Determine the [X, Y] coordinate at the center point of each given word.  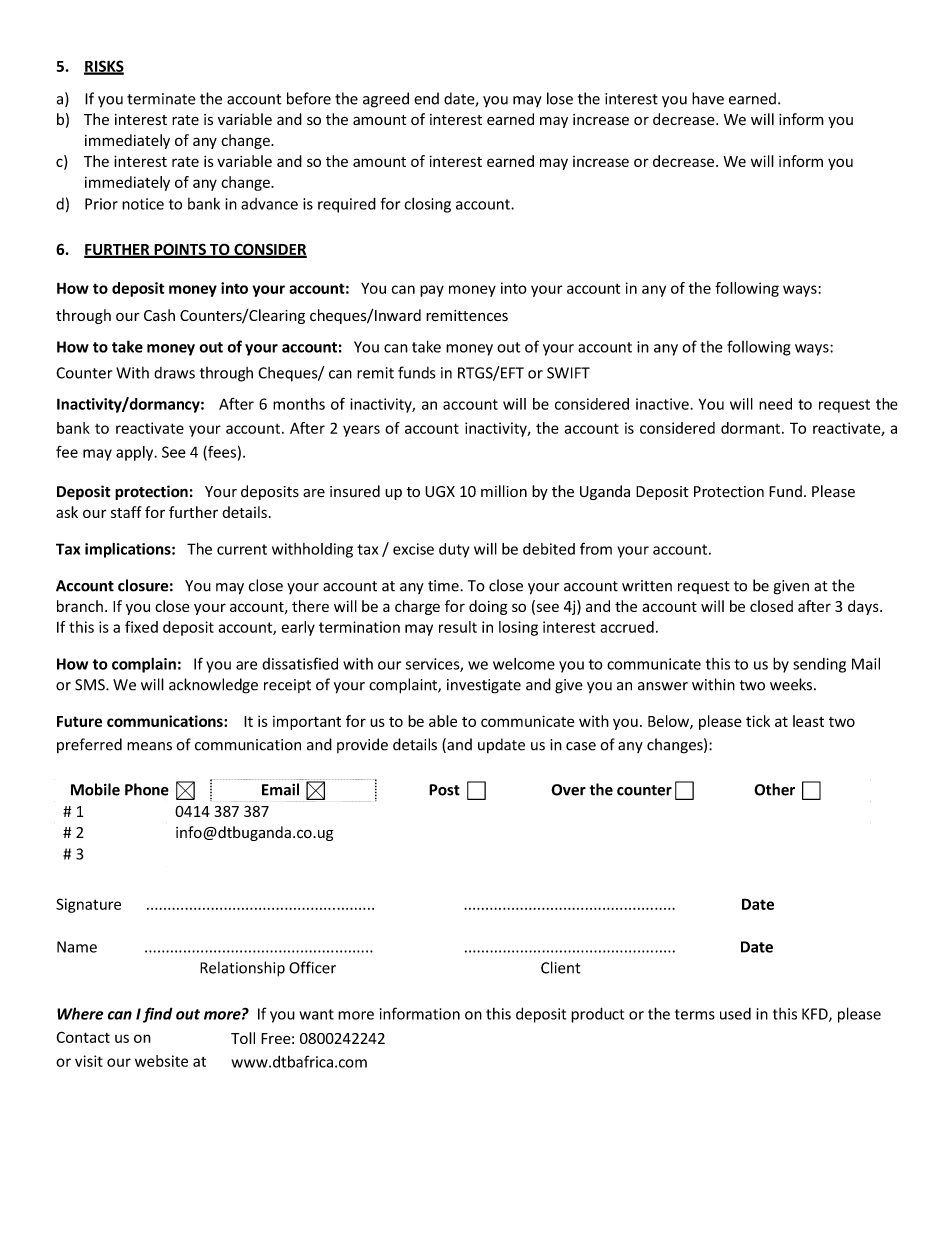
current [242, 549]
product [597, 1015]
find [158, 1015]
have [708, 98]
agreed [386, 100]
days [864, 607]
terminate [161, 99]
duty [454, 550]
